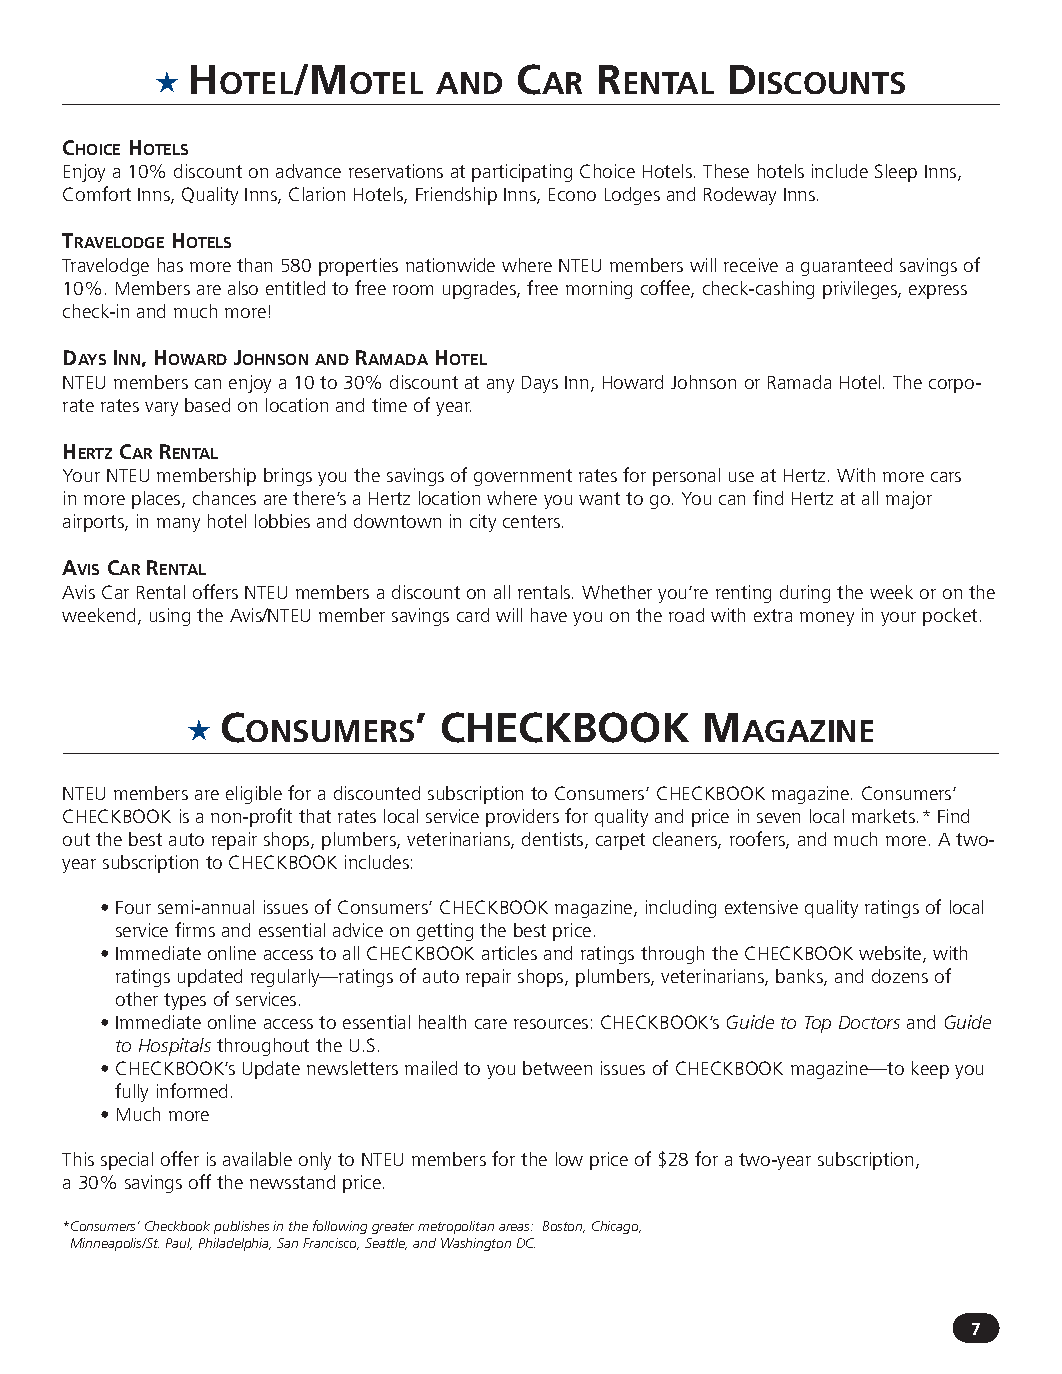  Describe the element at coordinates (178, 525) in the document. I see `many` at that location.
